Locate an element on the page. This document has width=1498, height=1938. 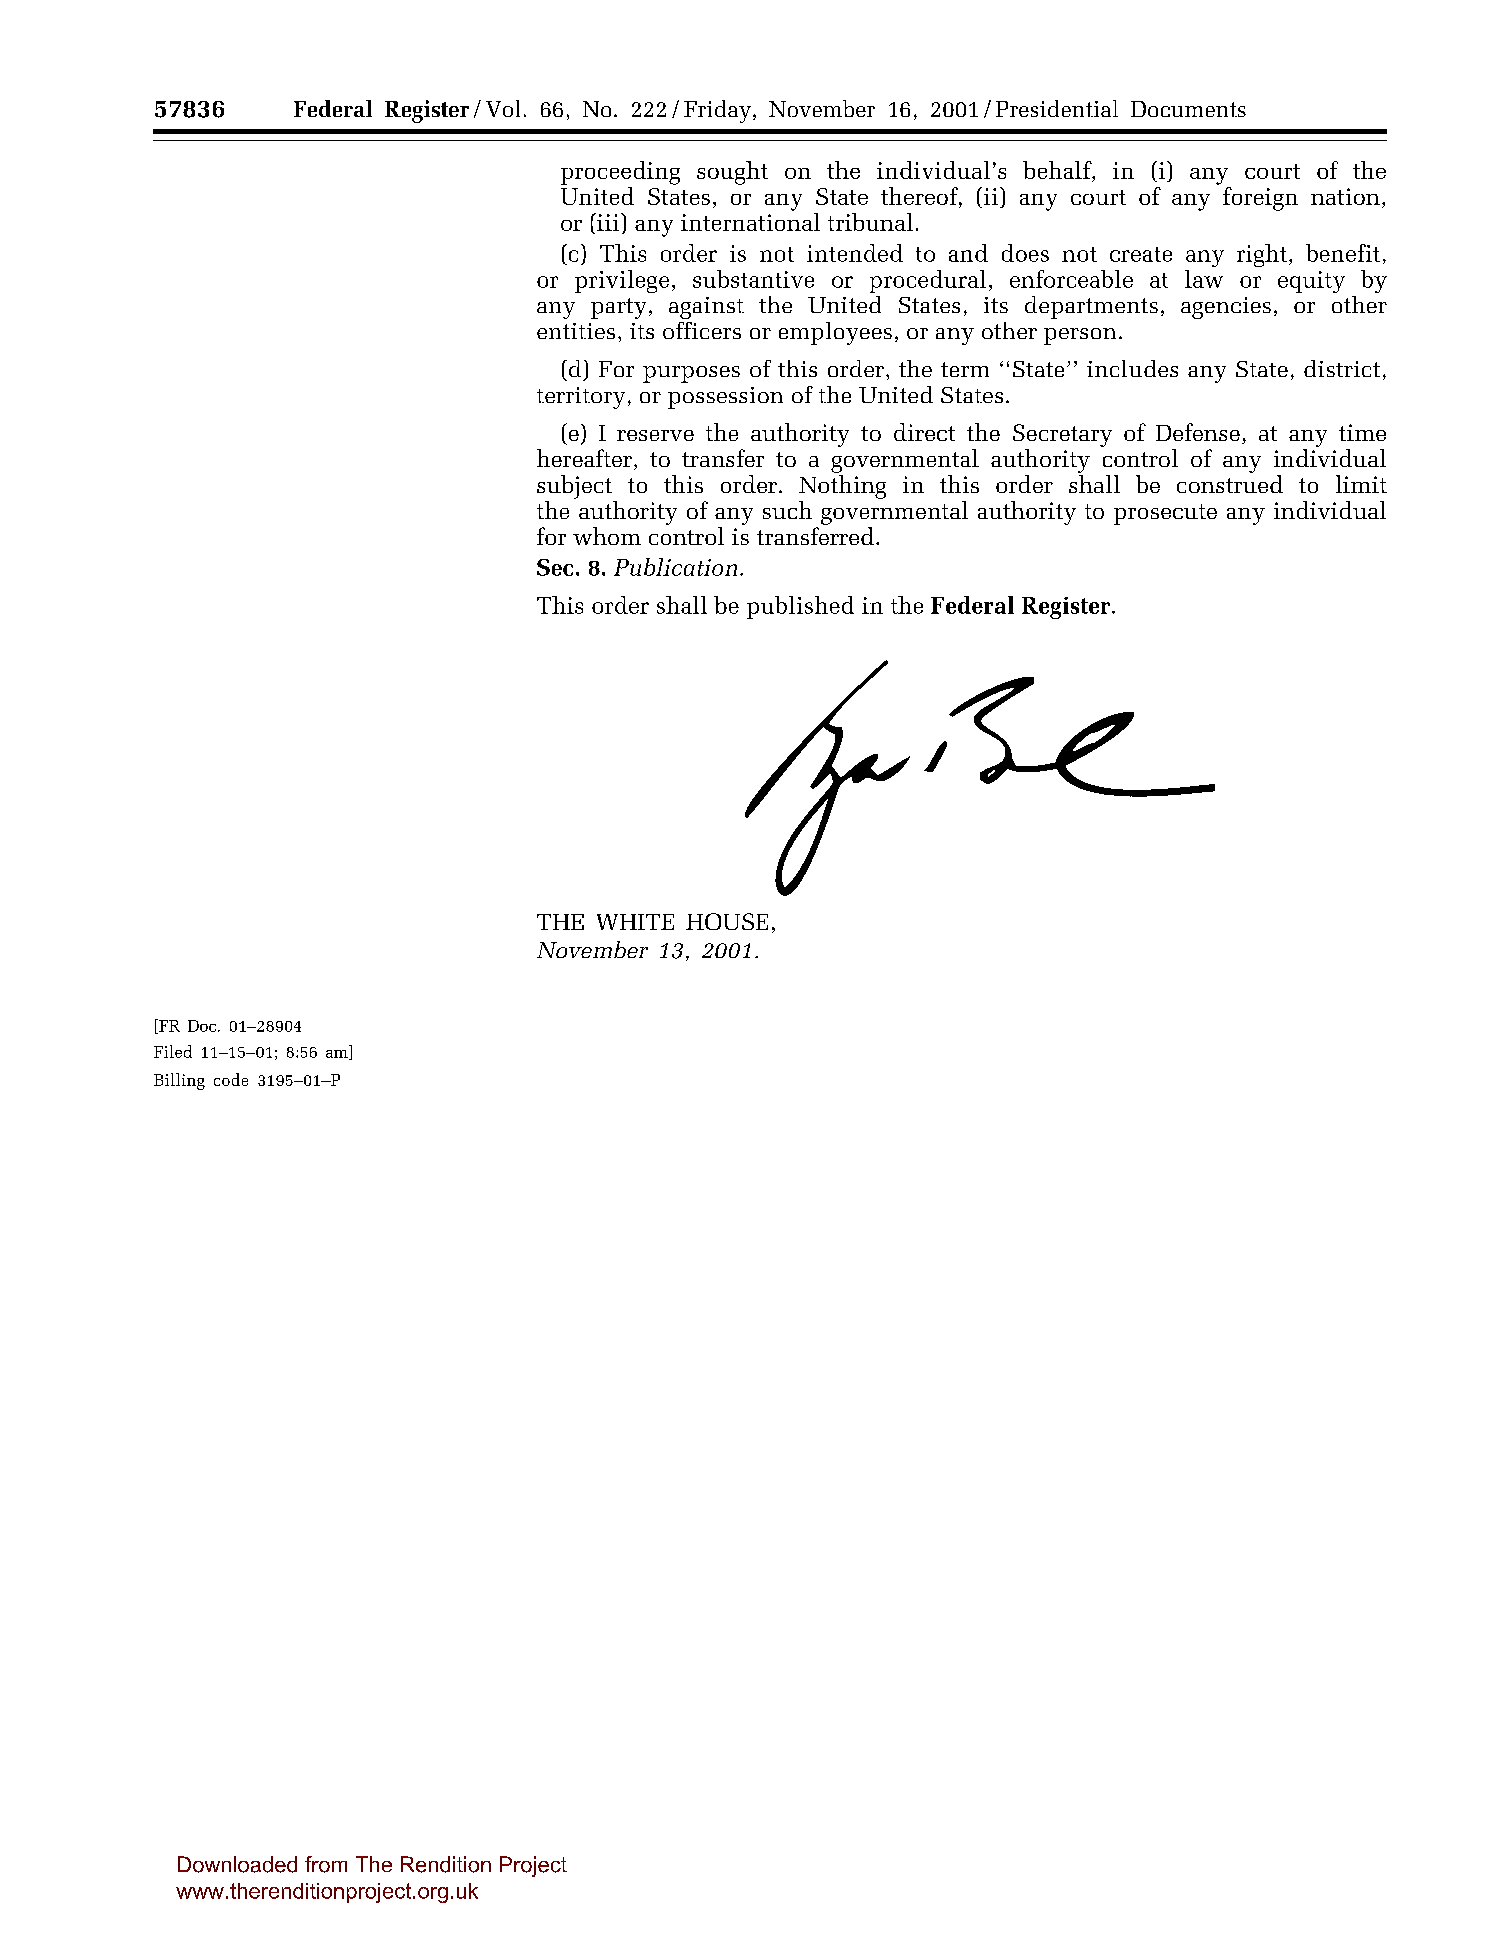
code is located at coordinates (231, 1079).
